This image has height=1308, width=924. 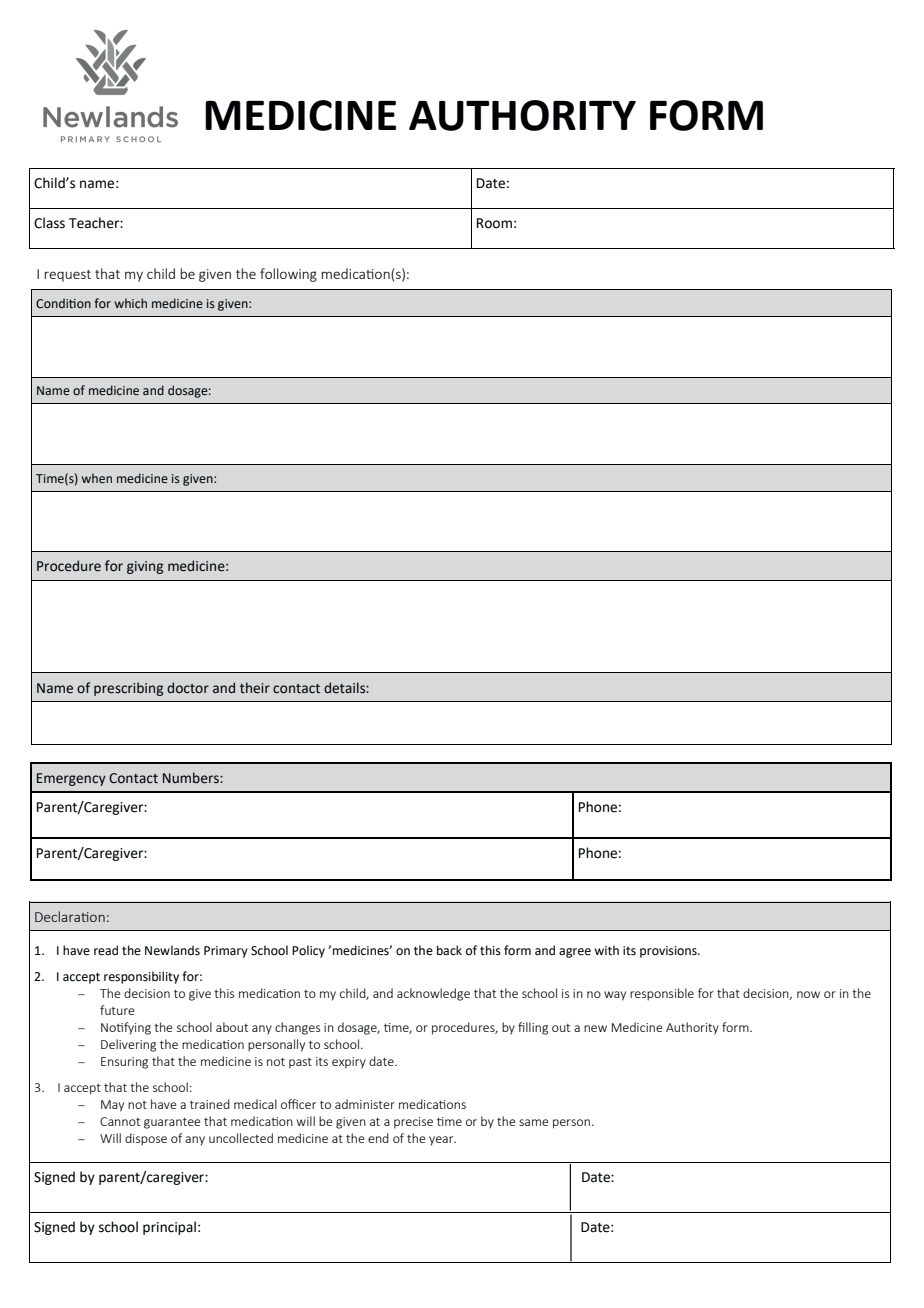 What do you see at coordinates (255, 688) in the image?
I see `their` at bounding box center [255, 688].
